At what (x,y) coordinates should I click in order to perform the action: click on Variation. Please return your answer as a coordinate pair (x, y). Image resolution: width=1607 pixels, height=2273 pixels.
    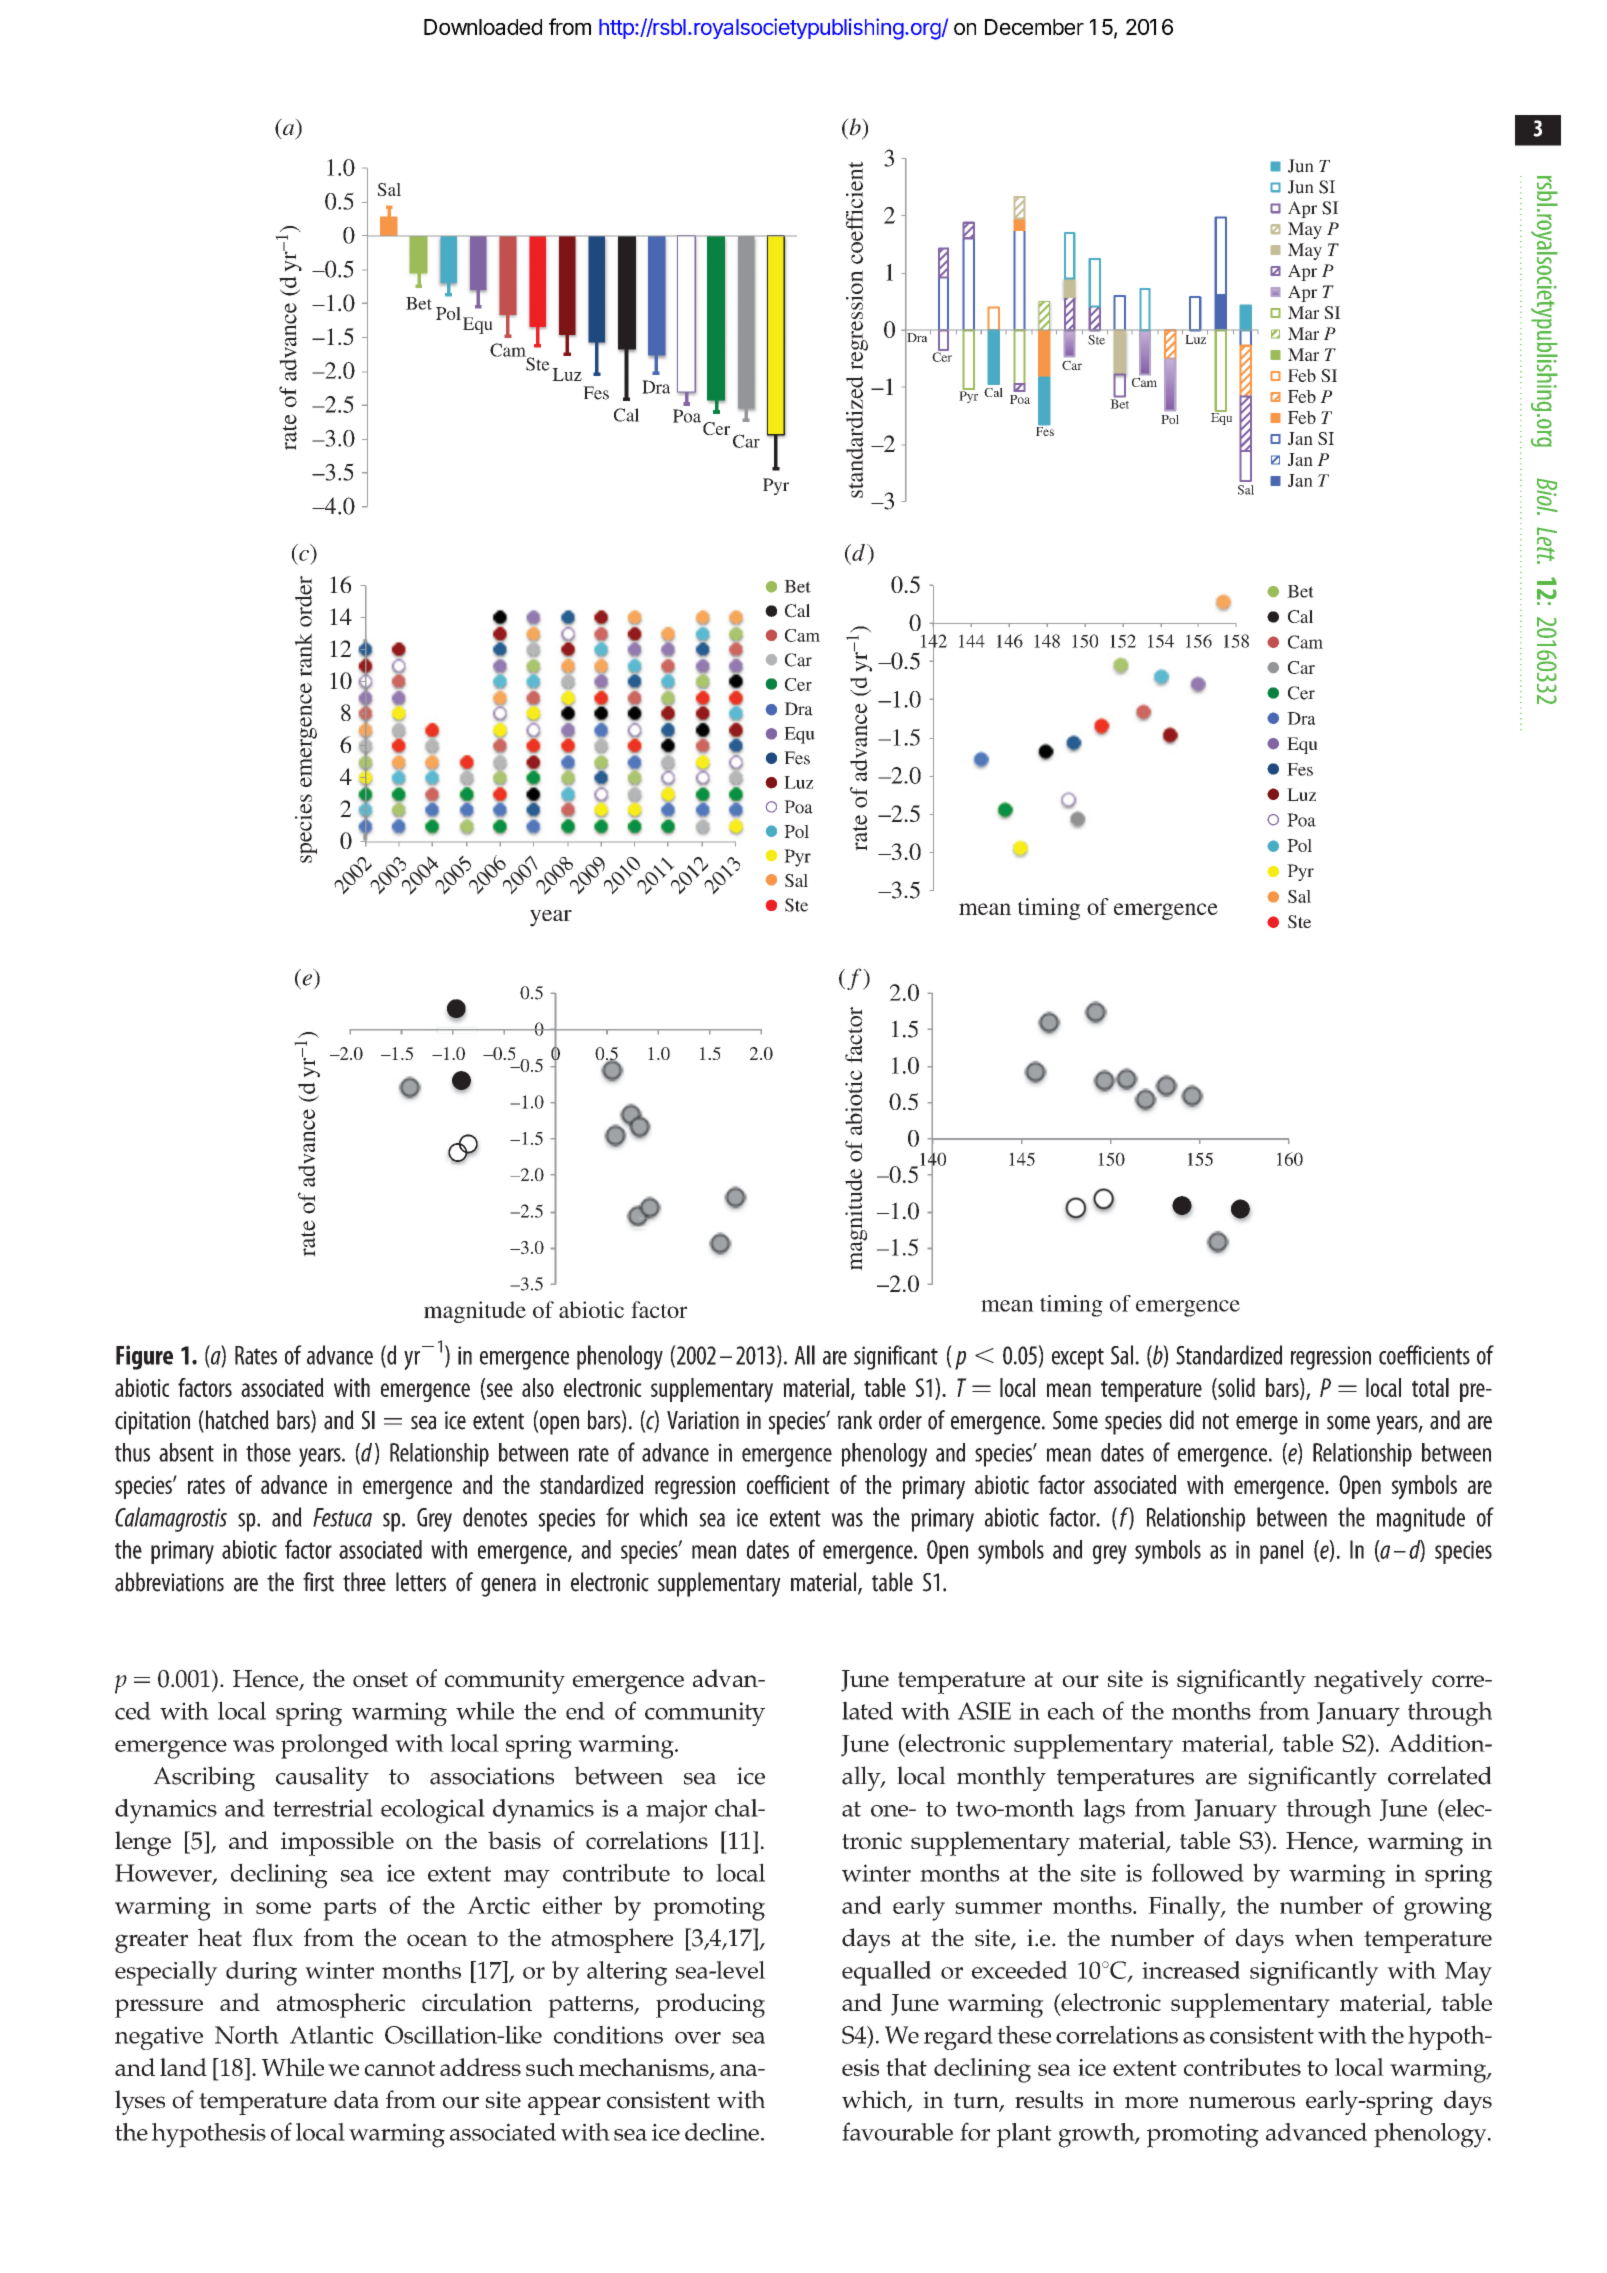
    Looking at the image, I should click on (703, 1420).
